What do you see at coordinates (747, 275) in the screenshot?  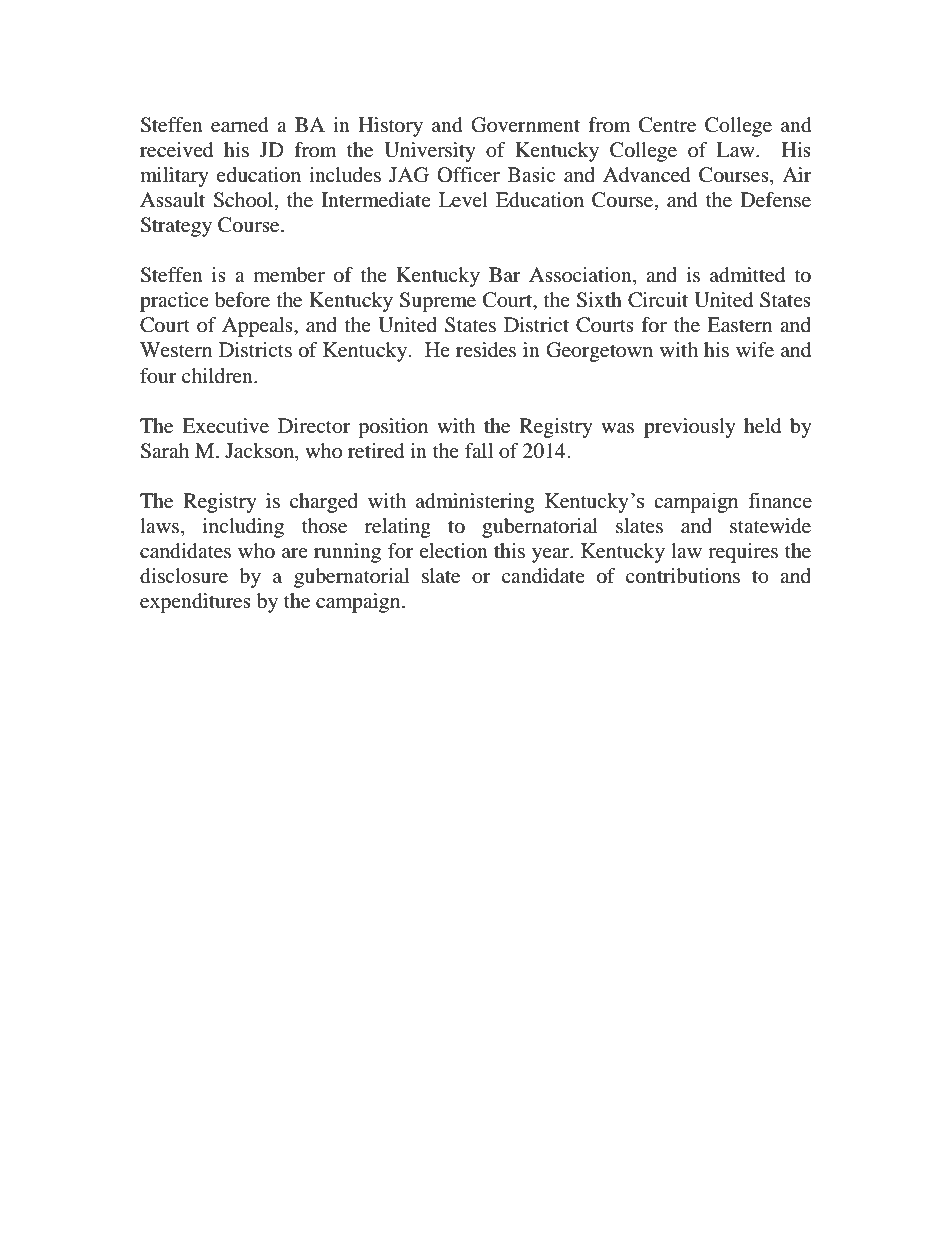 I see `admitted` at bounding box center [747, 275].
